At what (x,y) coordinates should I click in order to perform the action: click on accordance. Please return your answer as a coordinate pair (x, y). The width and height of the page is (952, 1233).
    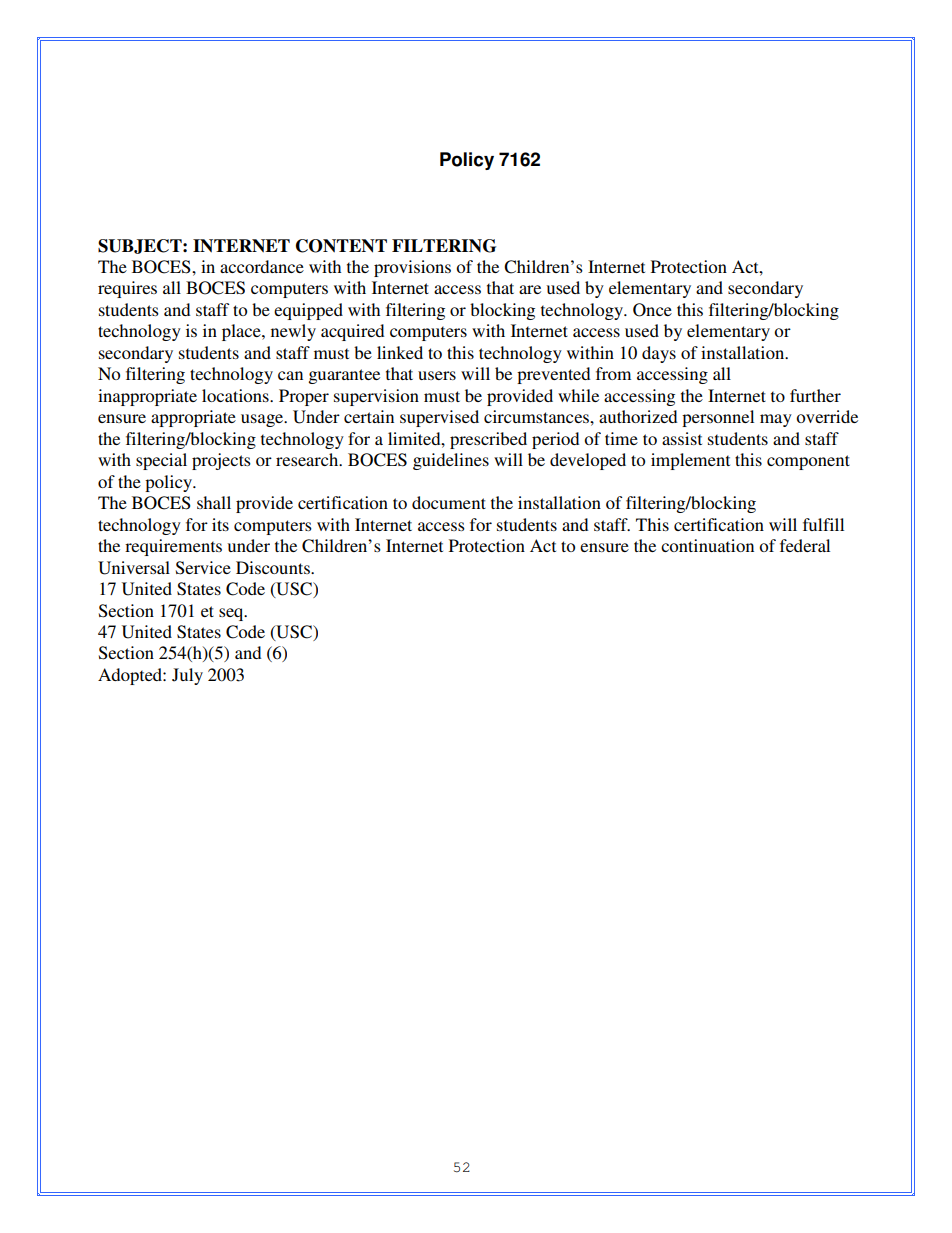
    Looking at the image, I should click on (262, 266).
